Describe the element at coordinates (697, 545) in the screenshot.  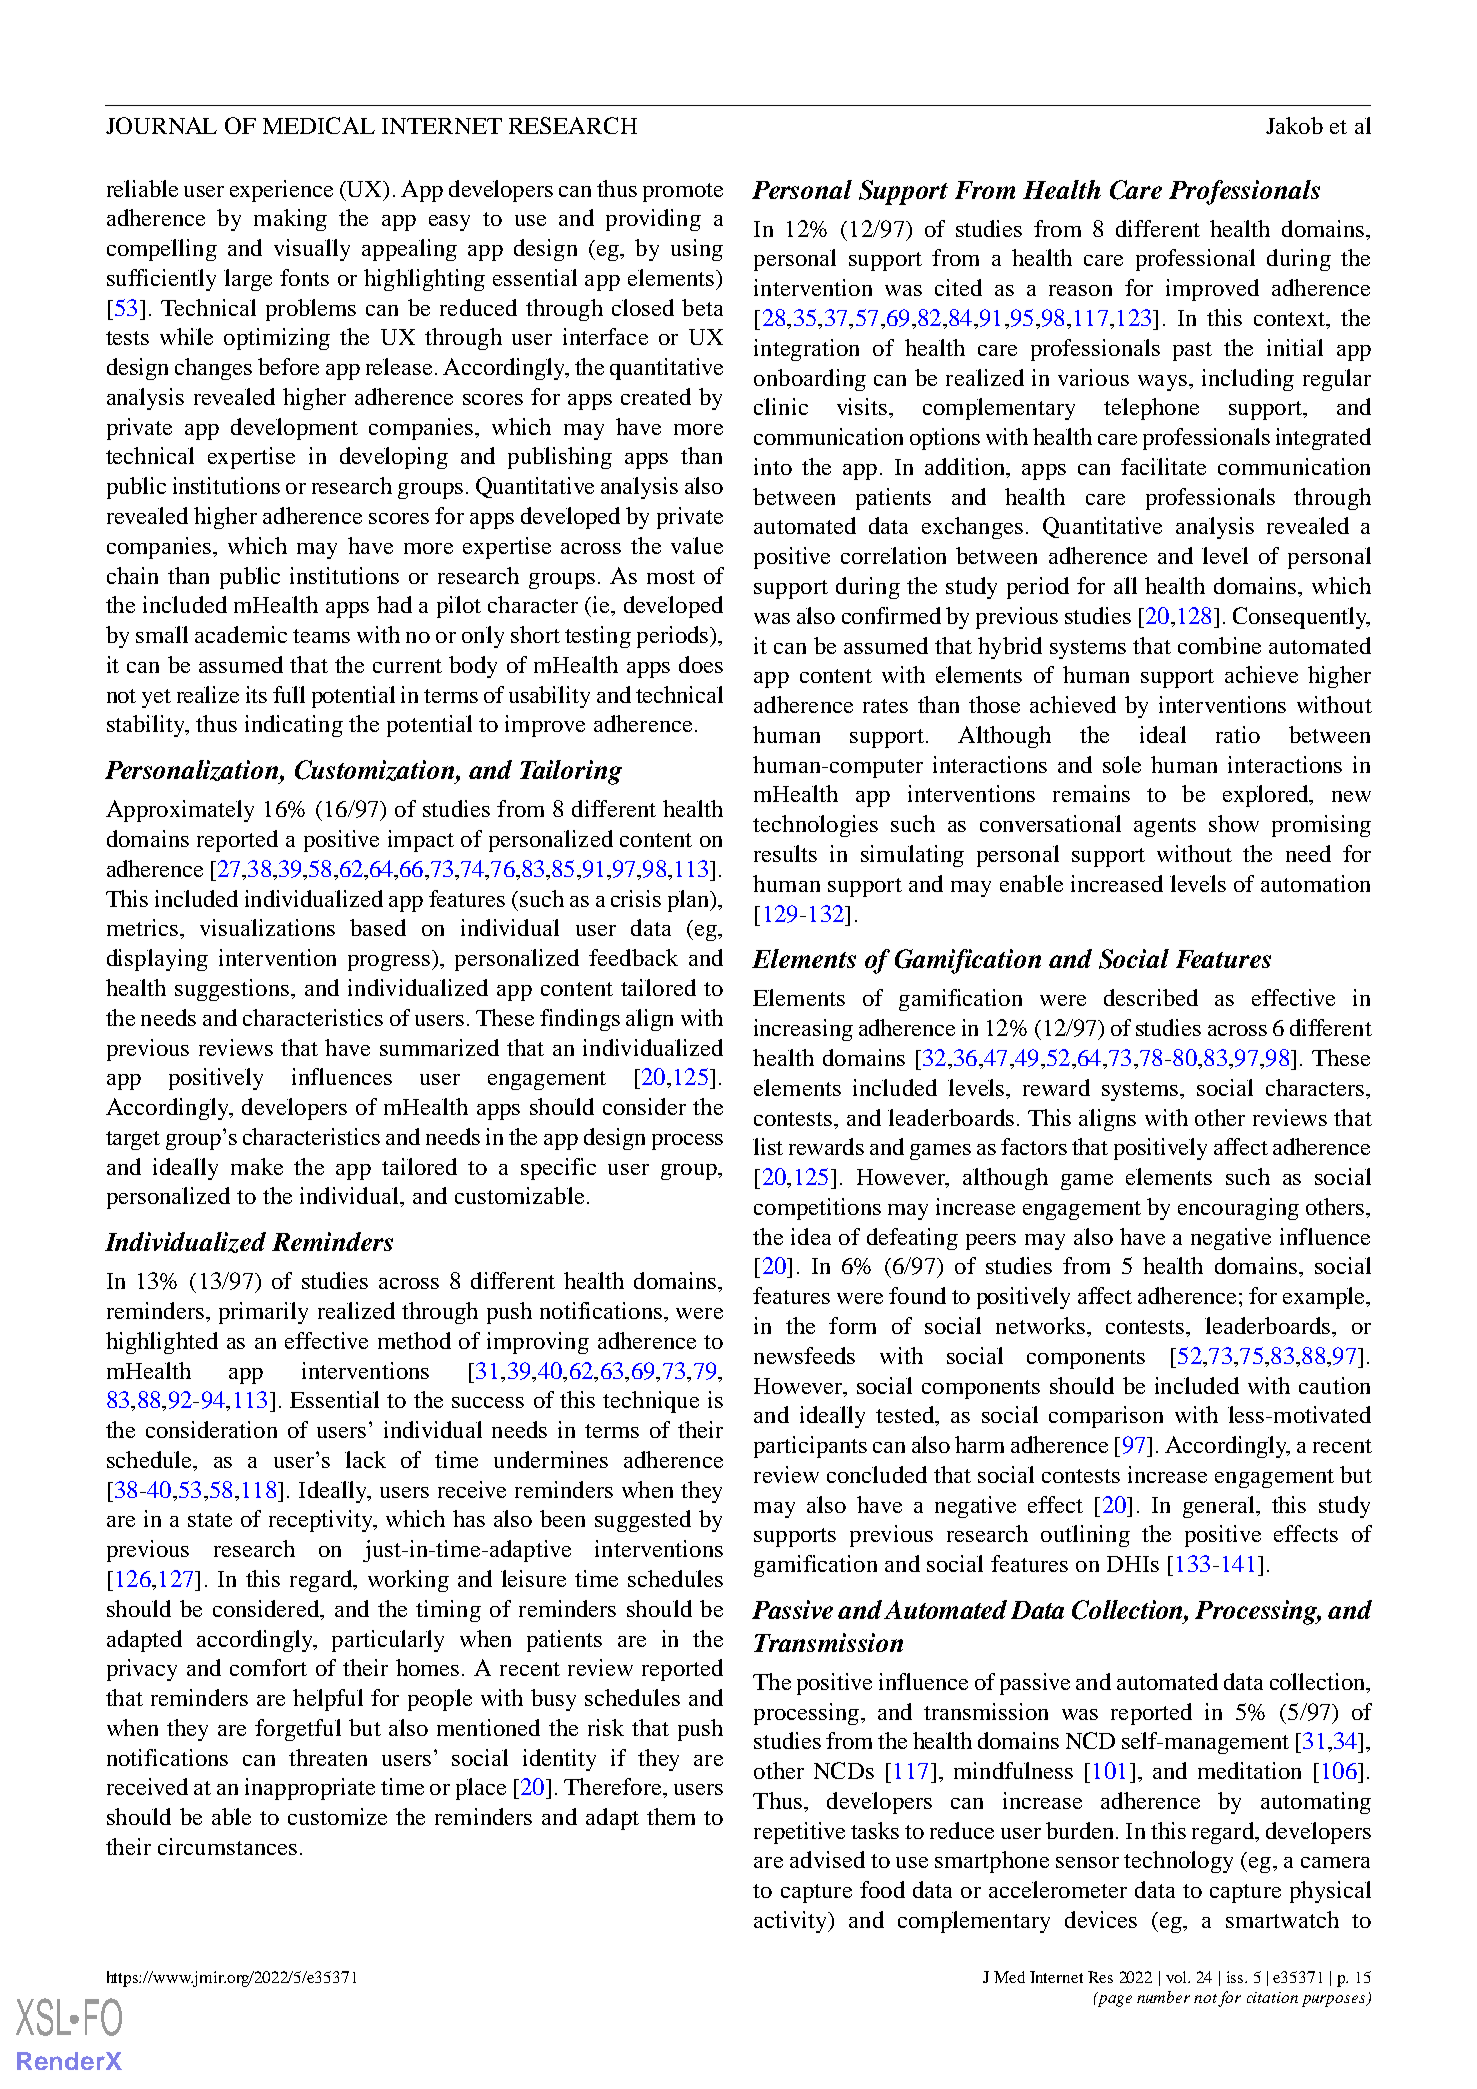
I see `value` at that location.
